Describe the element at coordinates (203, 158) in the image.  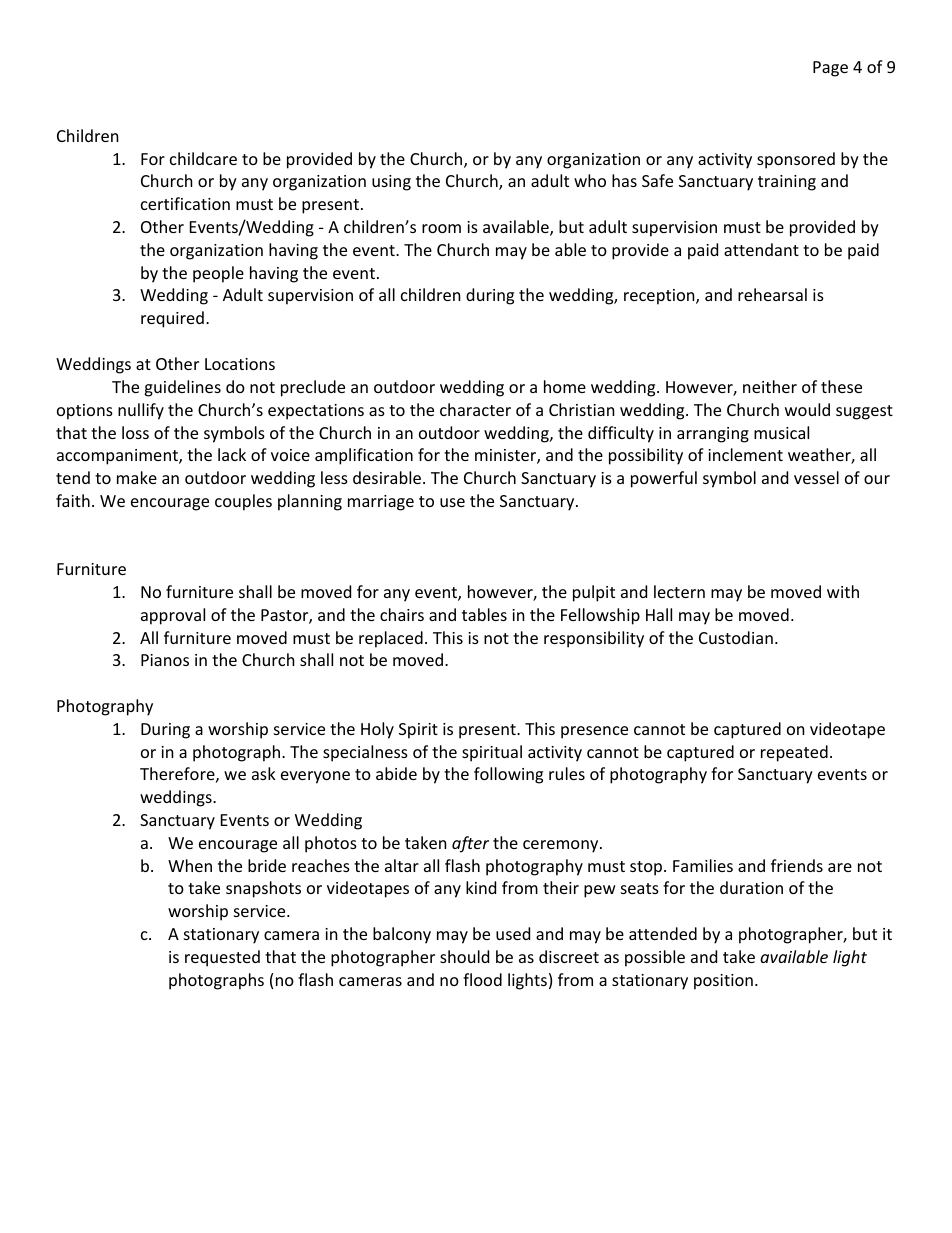
I see `childcare` at that location.
